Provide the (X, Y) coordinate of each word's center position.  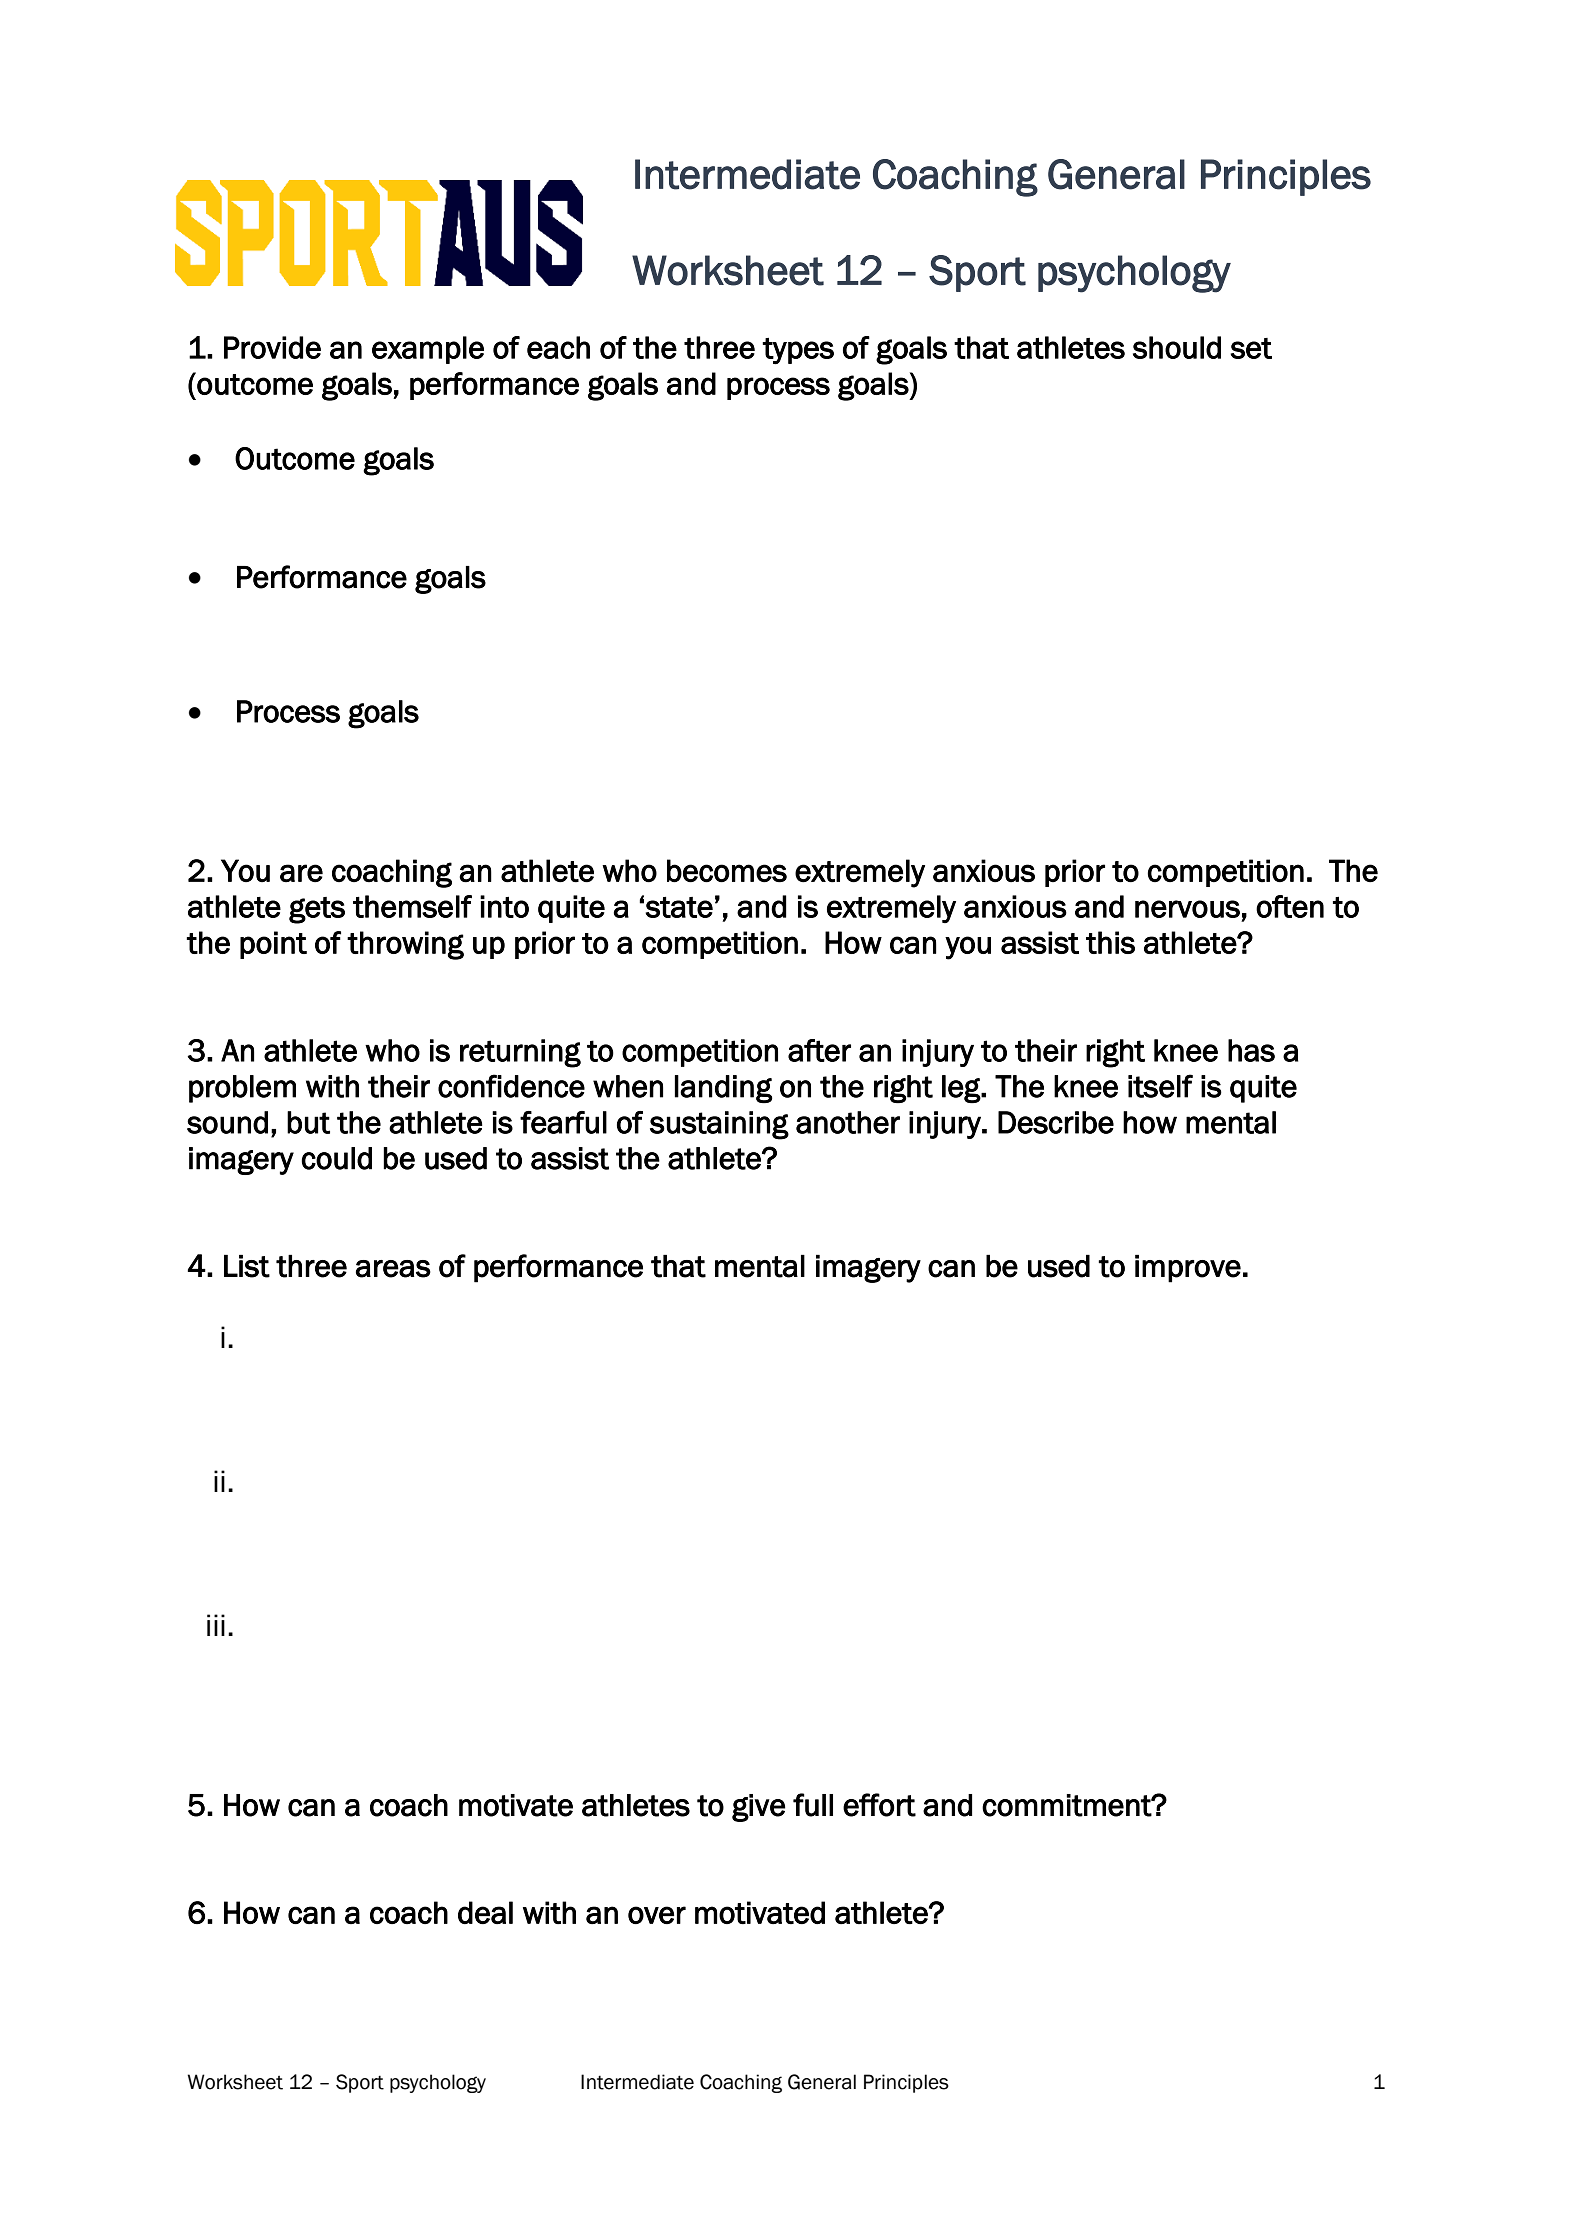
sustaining (719, 1125)
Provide (272, 347)
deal (485, 1912)
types (798, 351)
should (1177, 347)
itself (1160, 1086)
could (336, 1158)
